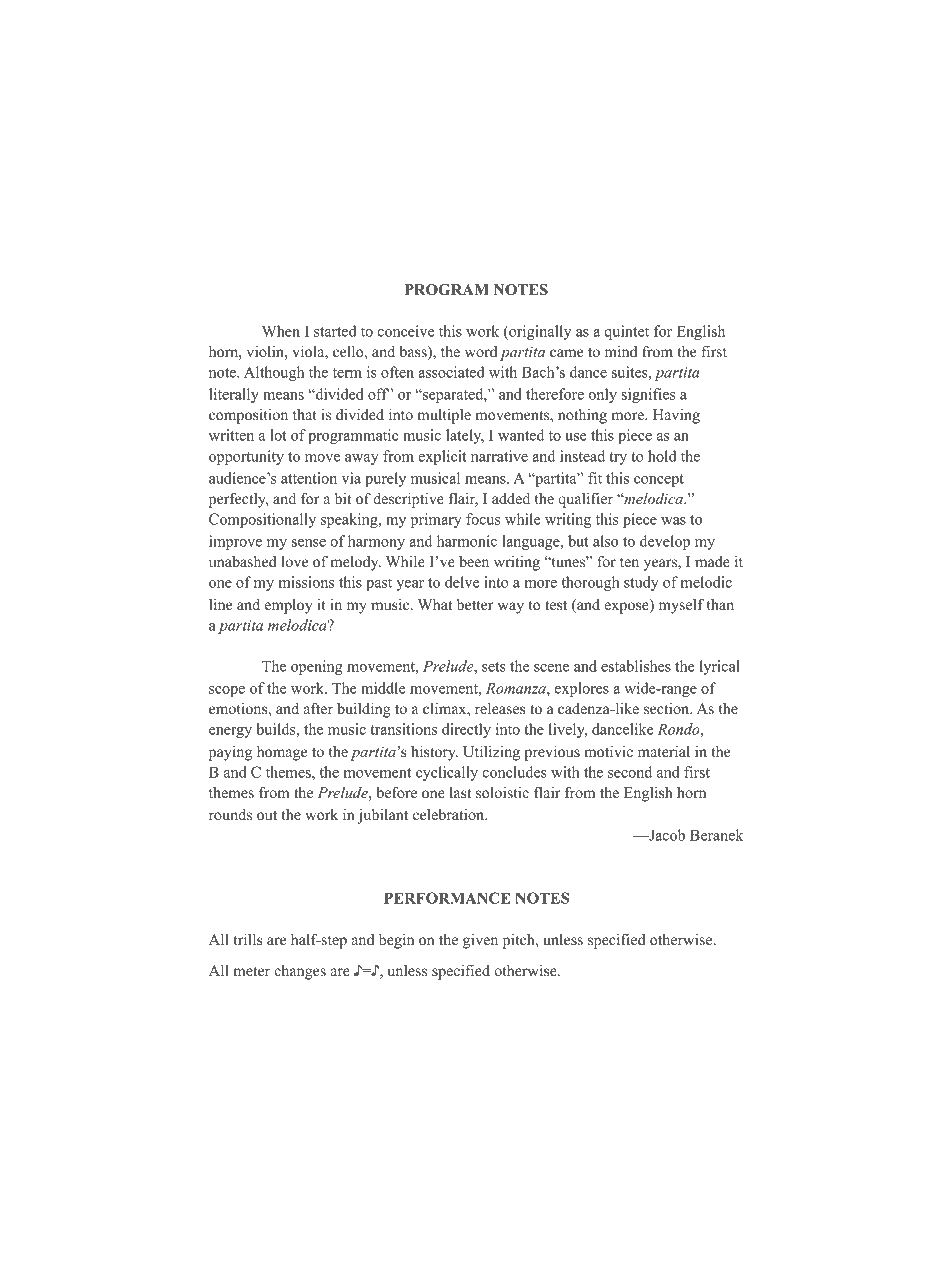 The height and width of the image is (1270, 952). What do you see at coordinates (317, 667) in the image?
I see `opening` at bounding box center [317, 667].
